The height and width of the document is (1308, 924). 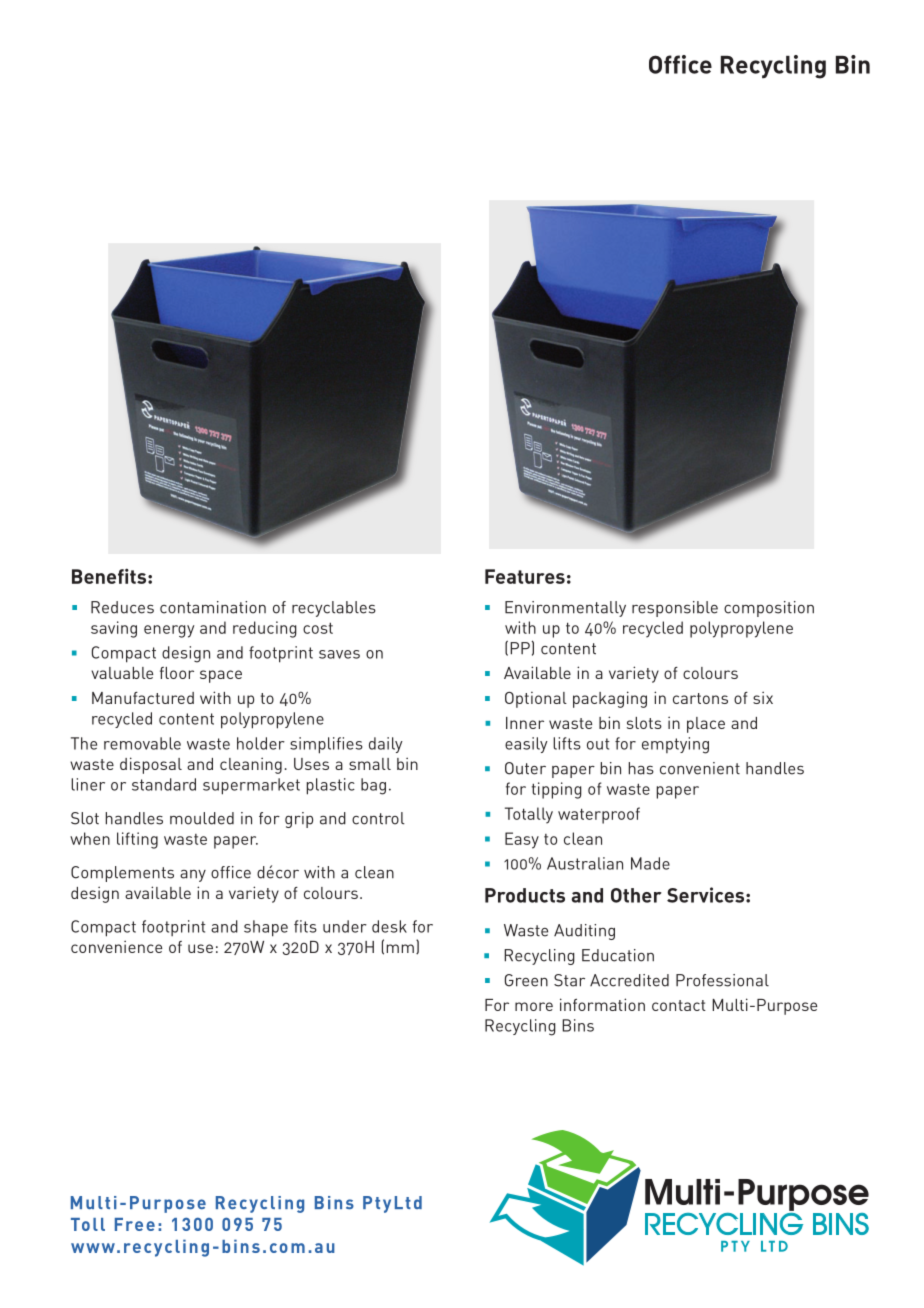 I want to click on Free, so click(x=135, y=1224).
